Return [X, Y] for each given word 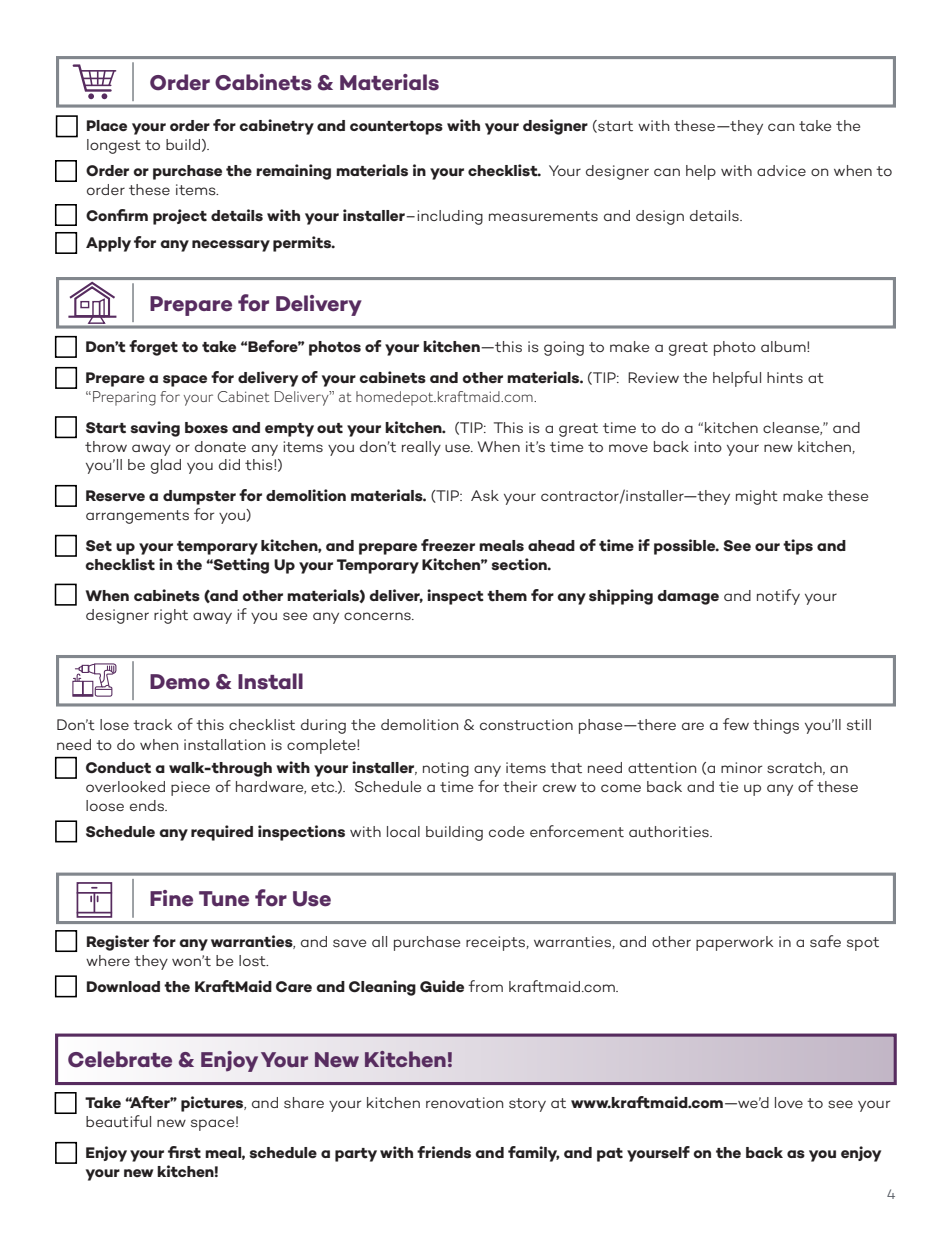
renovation [464, 1103]
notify [778, 597]
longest [114, 146]
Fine [171, 898]
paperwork [734, 943]
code [506, 831]
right [171, 616]
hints [785, 378]
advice [781, 170]
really [421, 448]
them [507, 596]
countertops [396, 128]
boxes [206, 427]
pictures [213, 1104]
